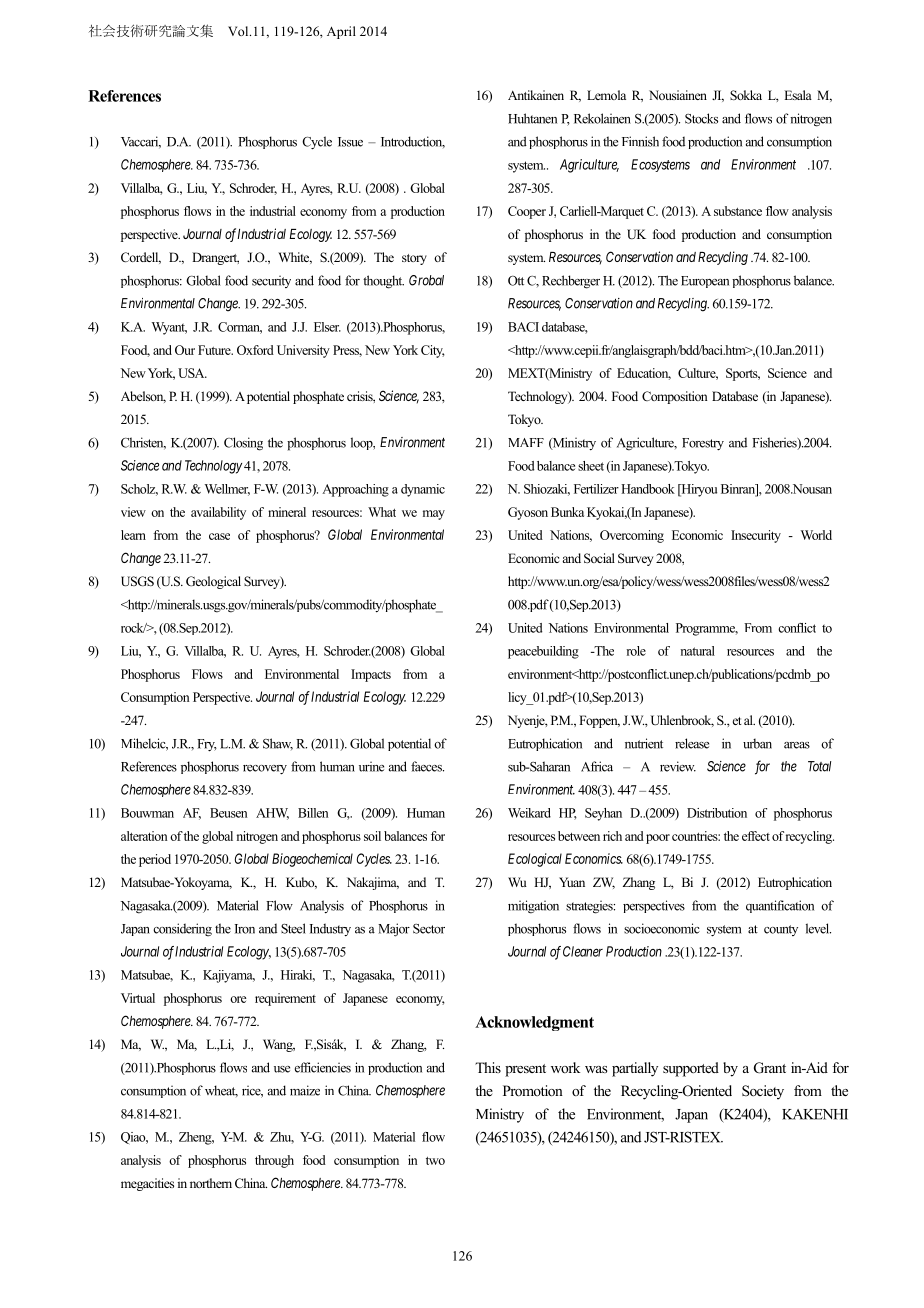 The height and width of the image is (1308, 924). Describe the element at coordinates (211, 1183) in the image. I see `northern` at that location.
